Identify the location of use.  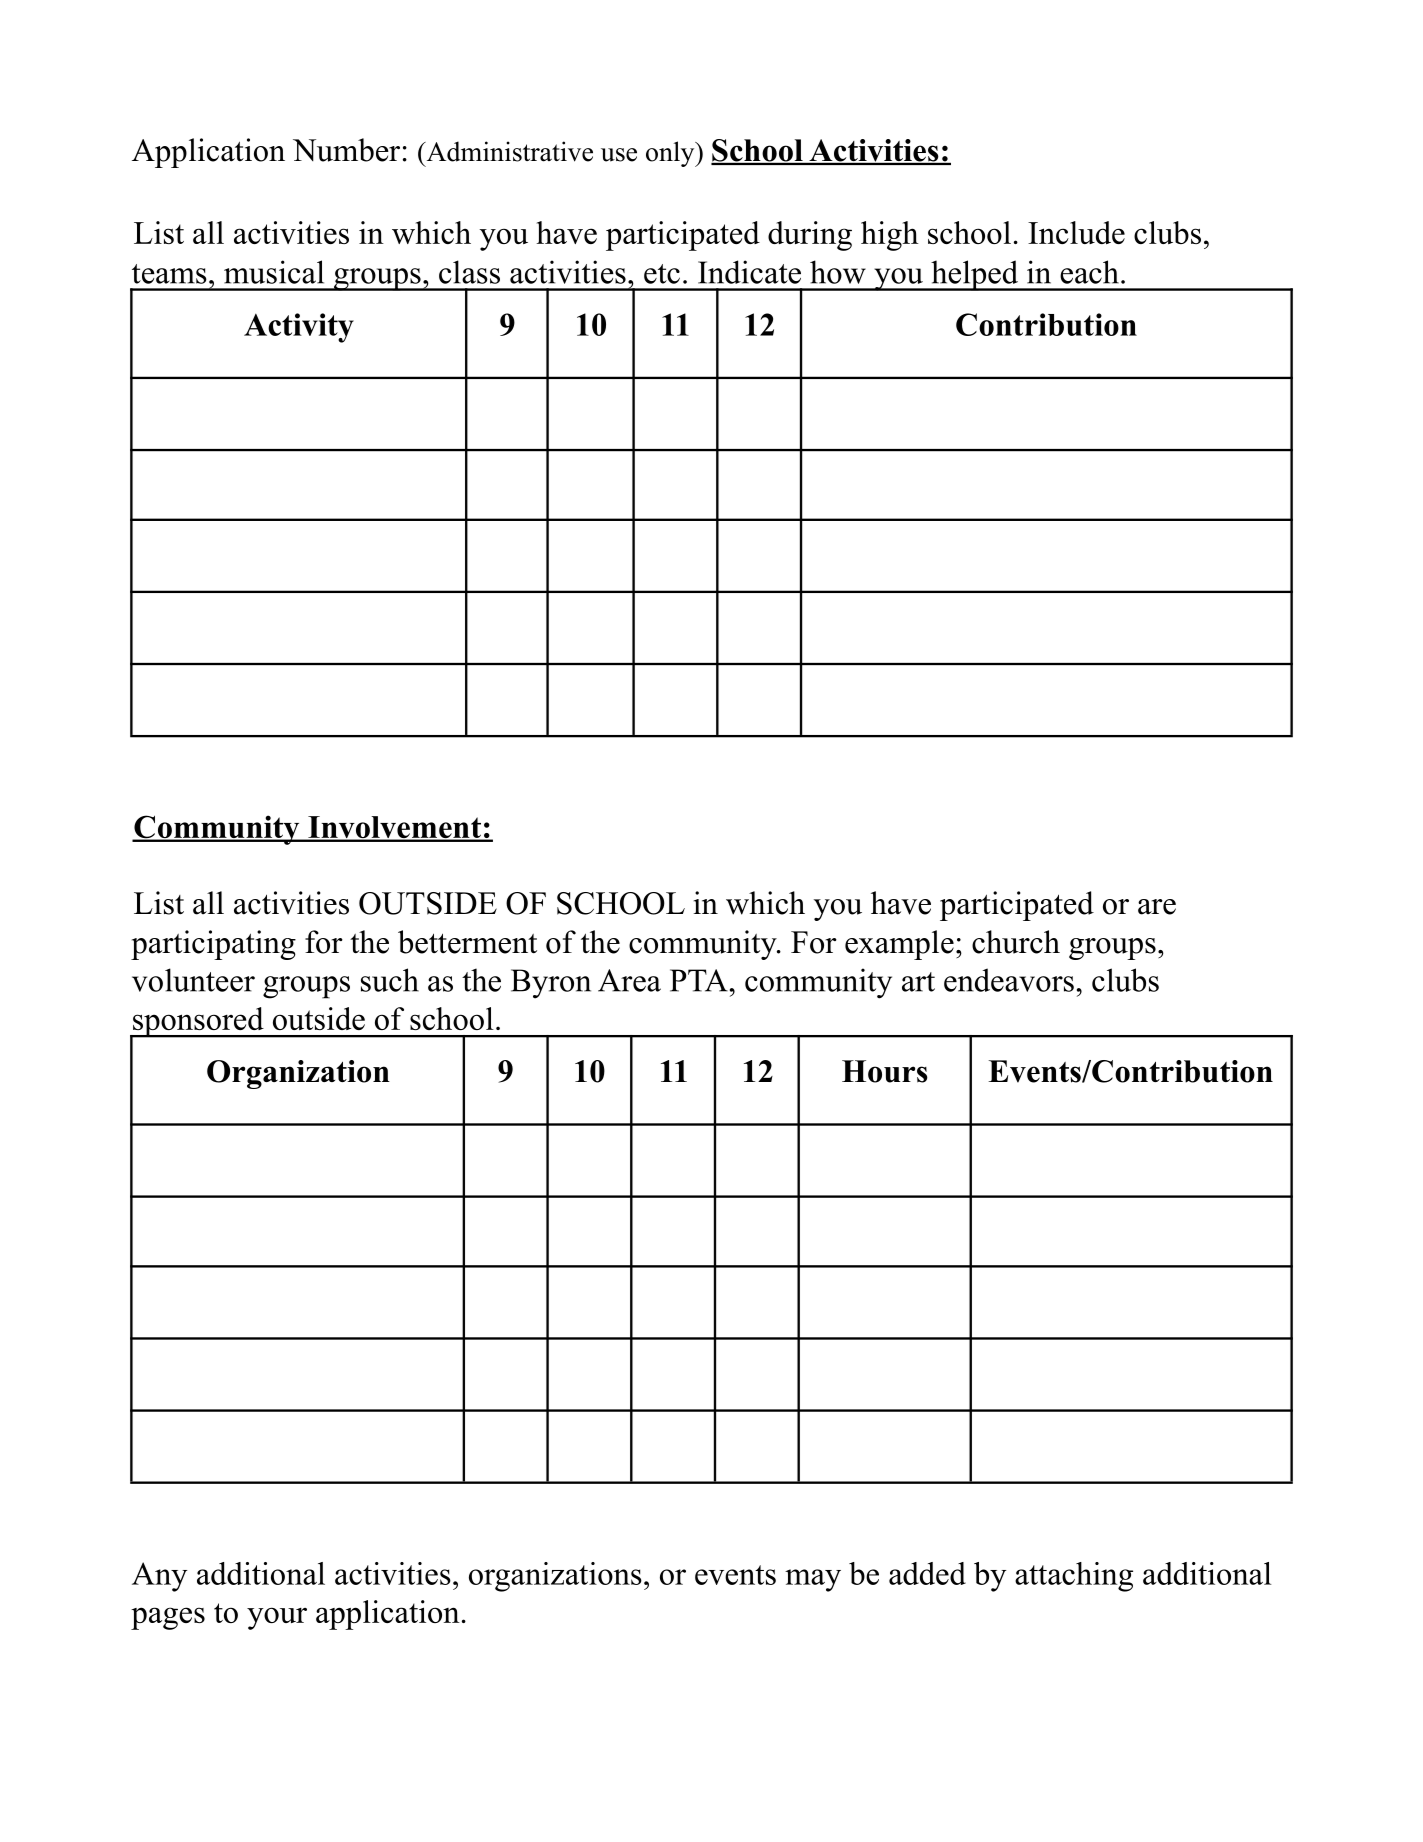
(619, 155).
